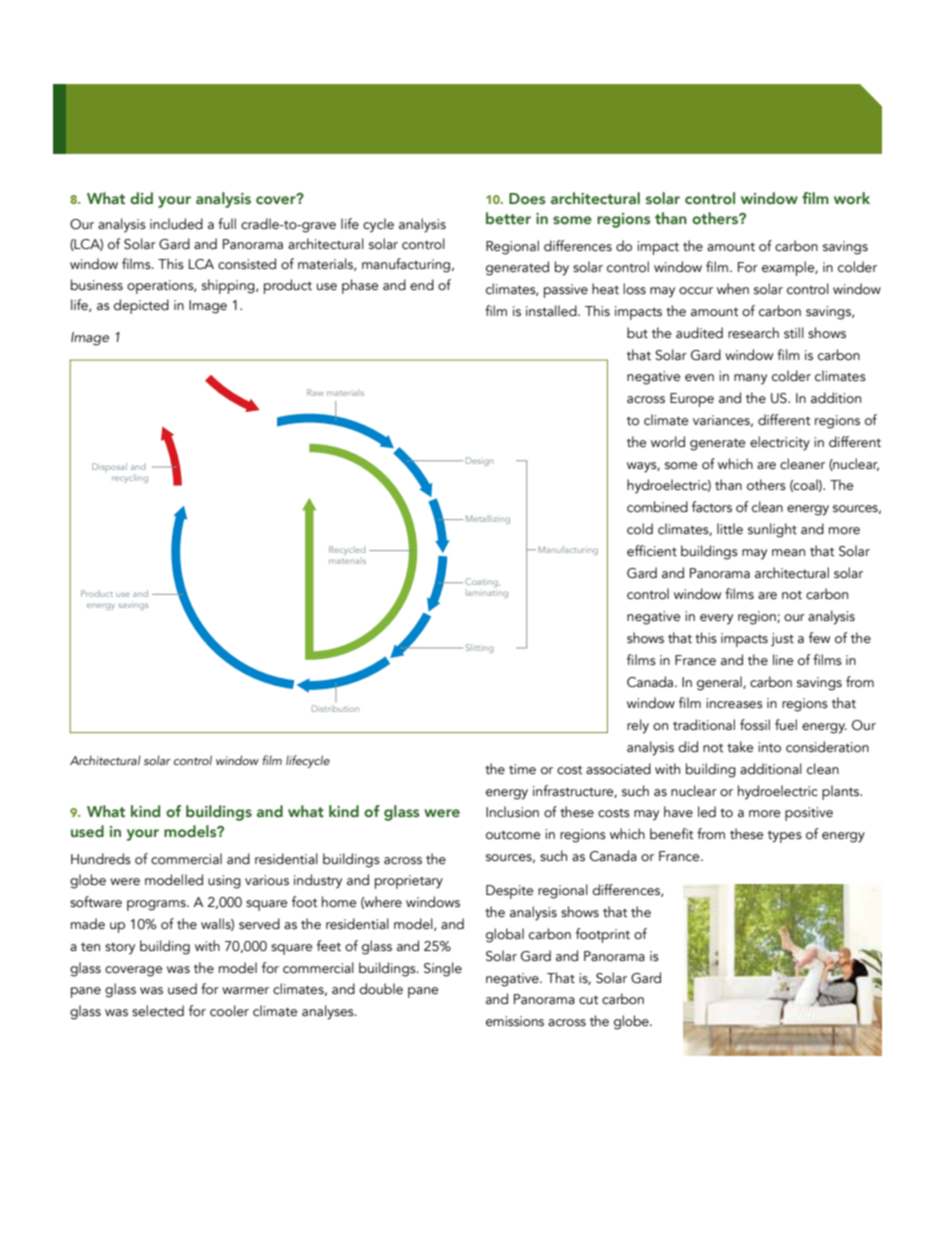 This screenshot has width=952, height=1233. Describe the element at coordinates (176, 224) in the screenshot. I see `included` at that location.
